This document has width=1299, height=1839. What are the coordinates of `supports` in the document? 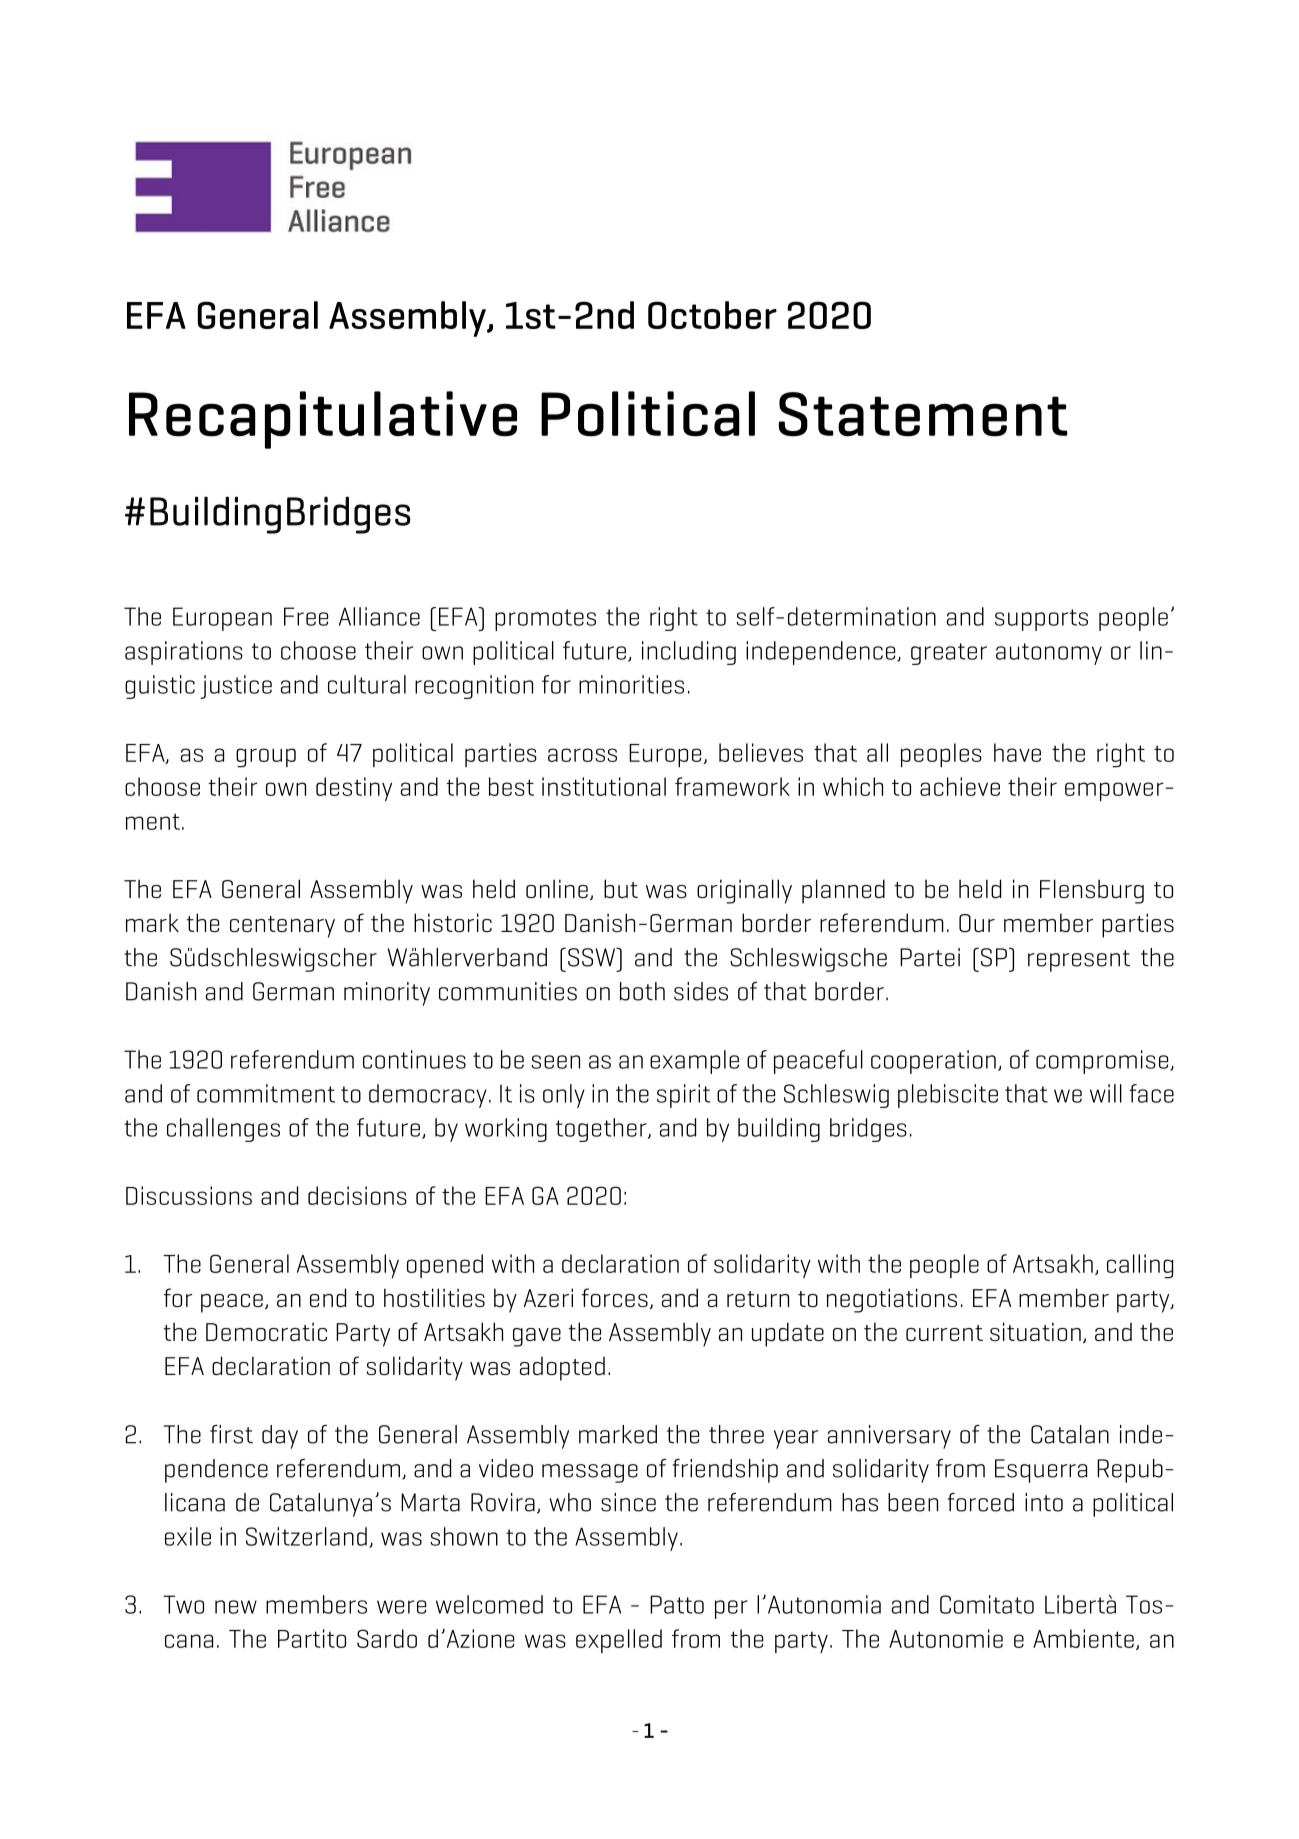 It's located at (1041, 620).
